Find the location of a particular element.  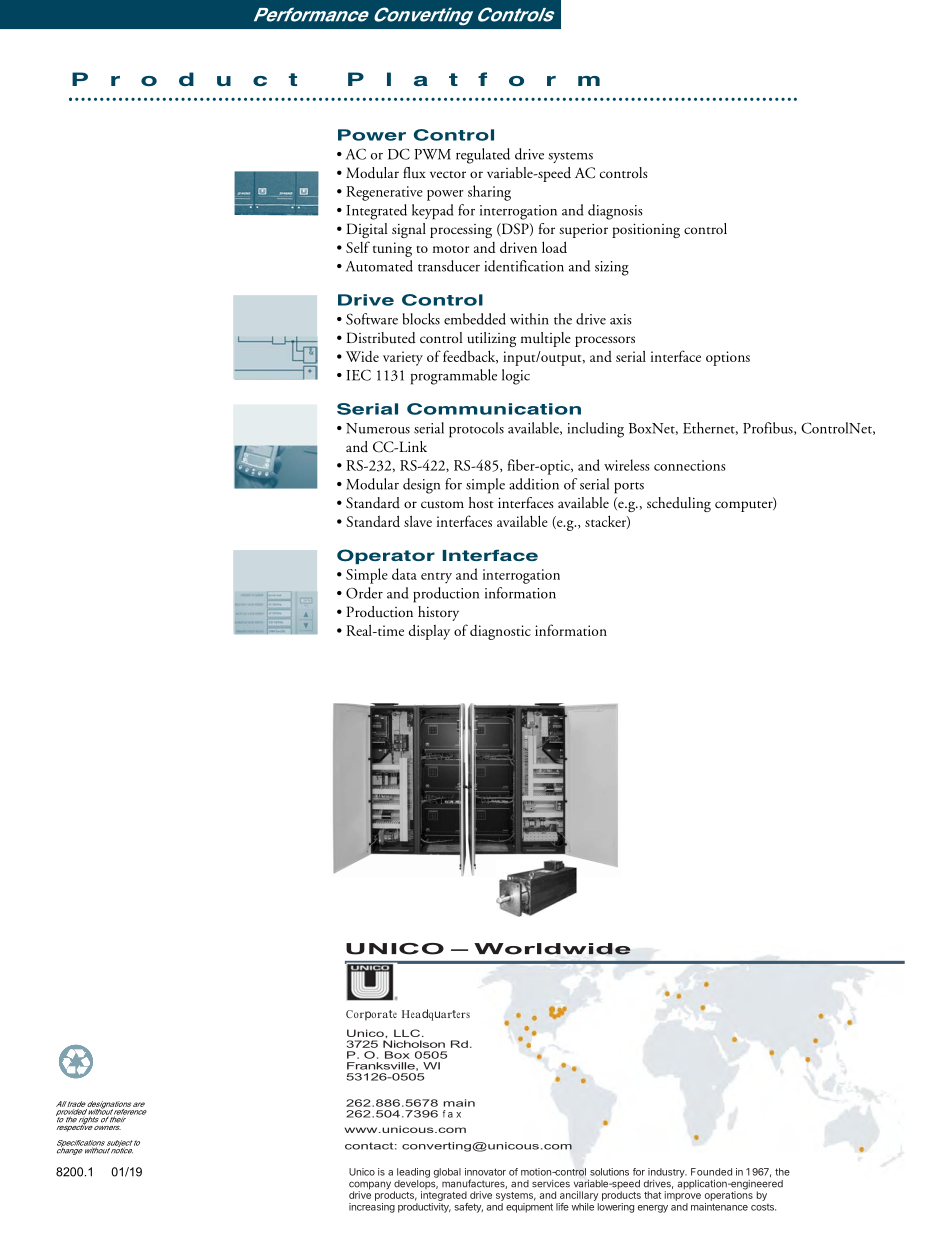

Numerous is located at coordinates (378, 428).
